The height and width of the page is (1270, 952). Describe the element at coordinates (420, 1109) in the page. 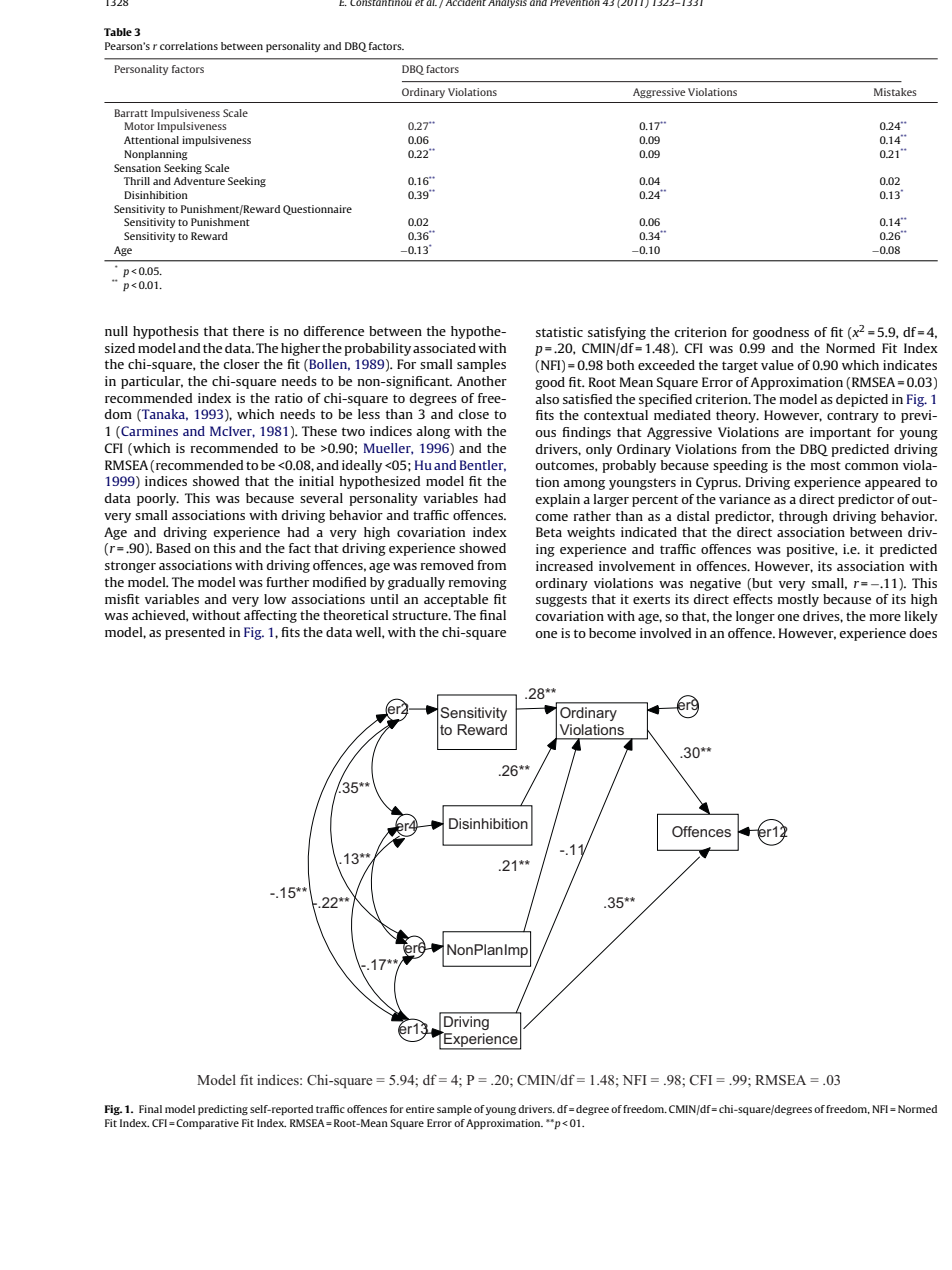

I see `entire` at that location.
